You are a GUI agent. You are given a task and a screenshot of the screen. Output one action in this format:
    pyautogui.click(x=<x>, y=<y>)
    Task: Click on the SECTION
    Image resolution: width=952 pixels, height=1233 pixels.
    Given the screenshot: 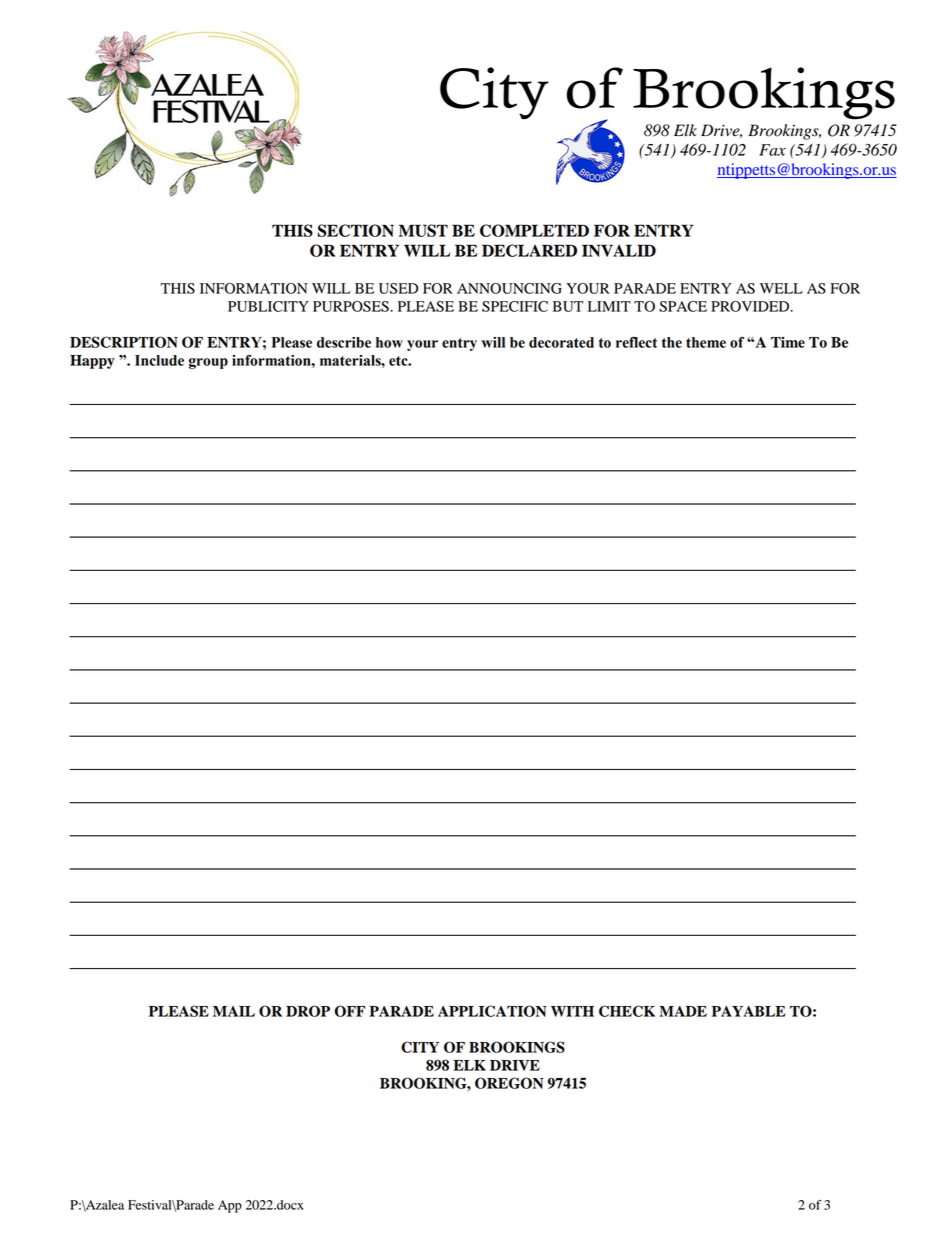 What is the action you would take?
    pyautogui.click(x=355, y=230)
